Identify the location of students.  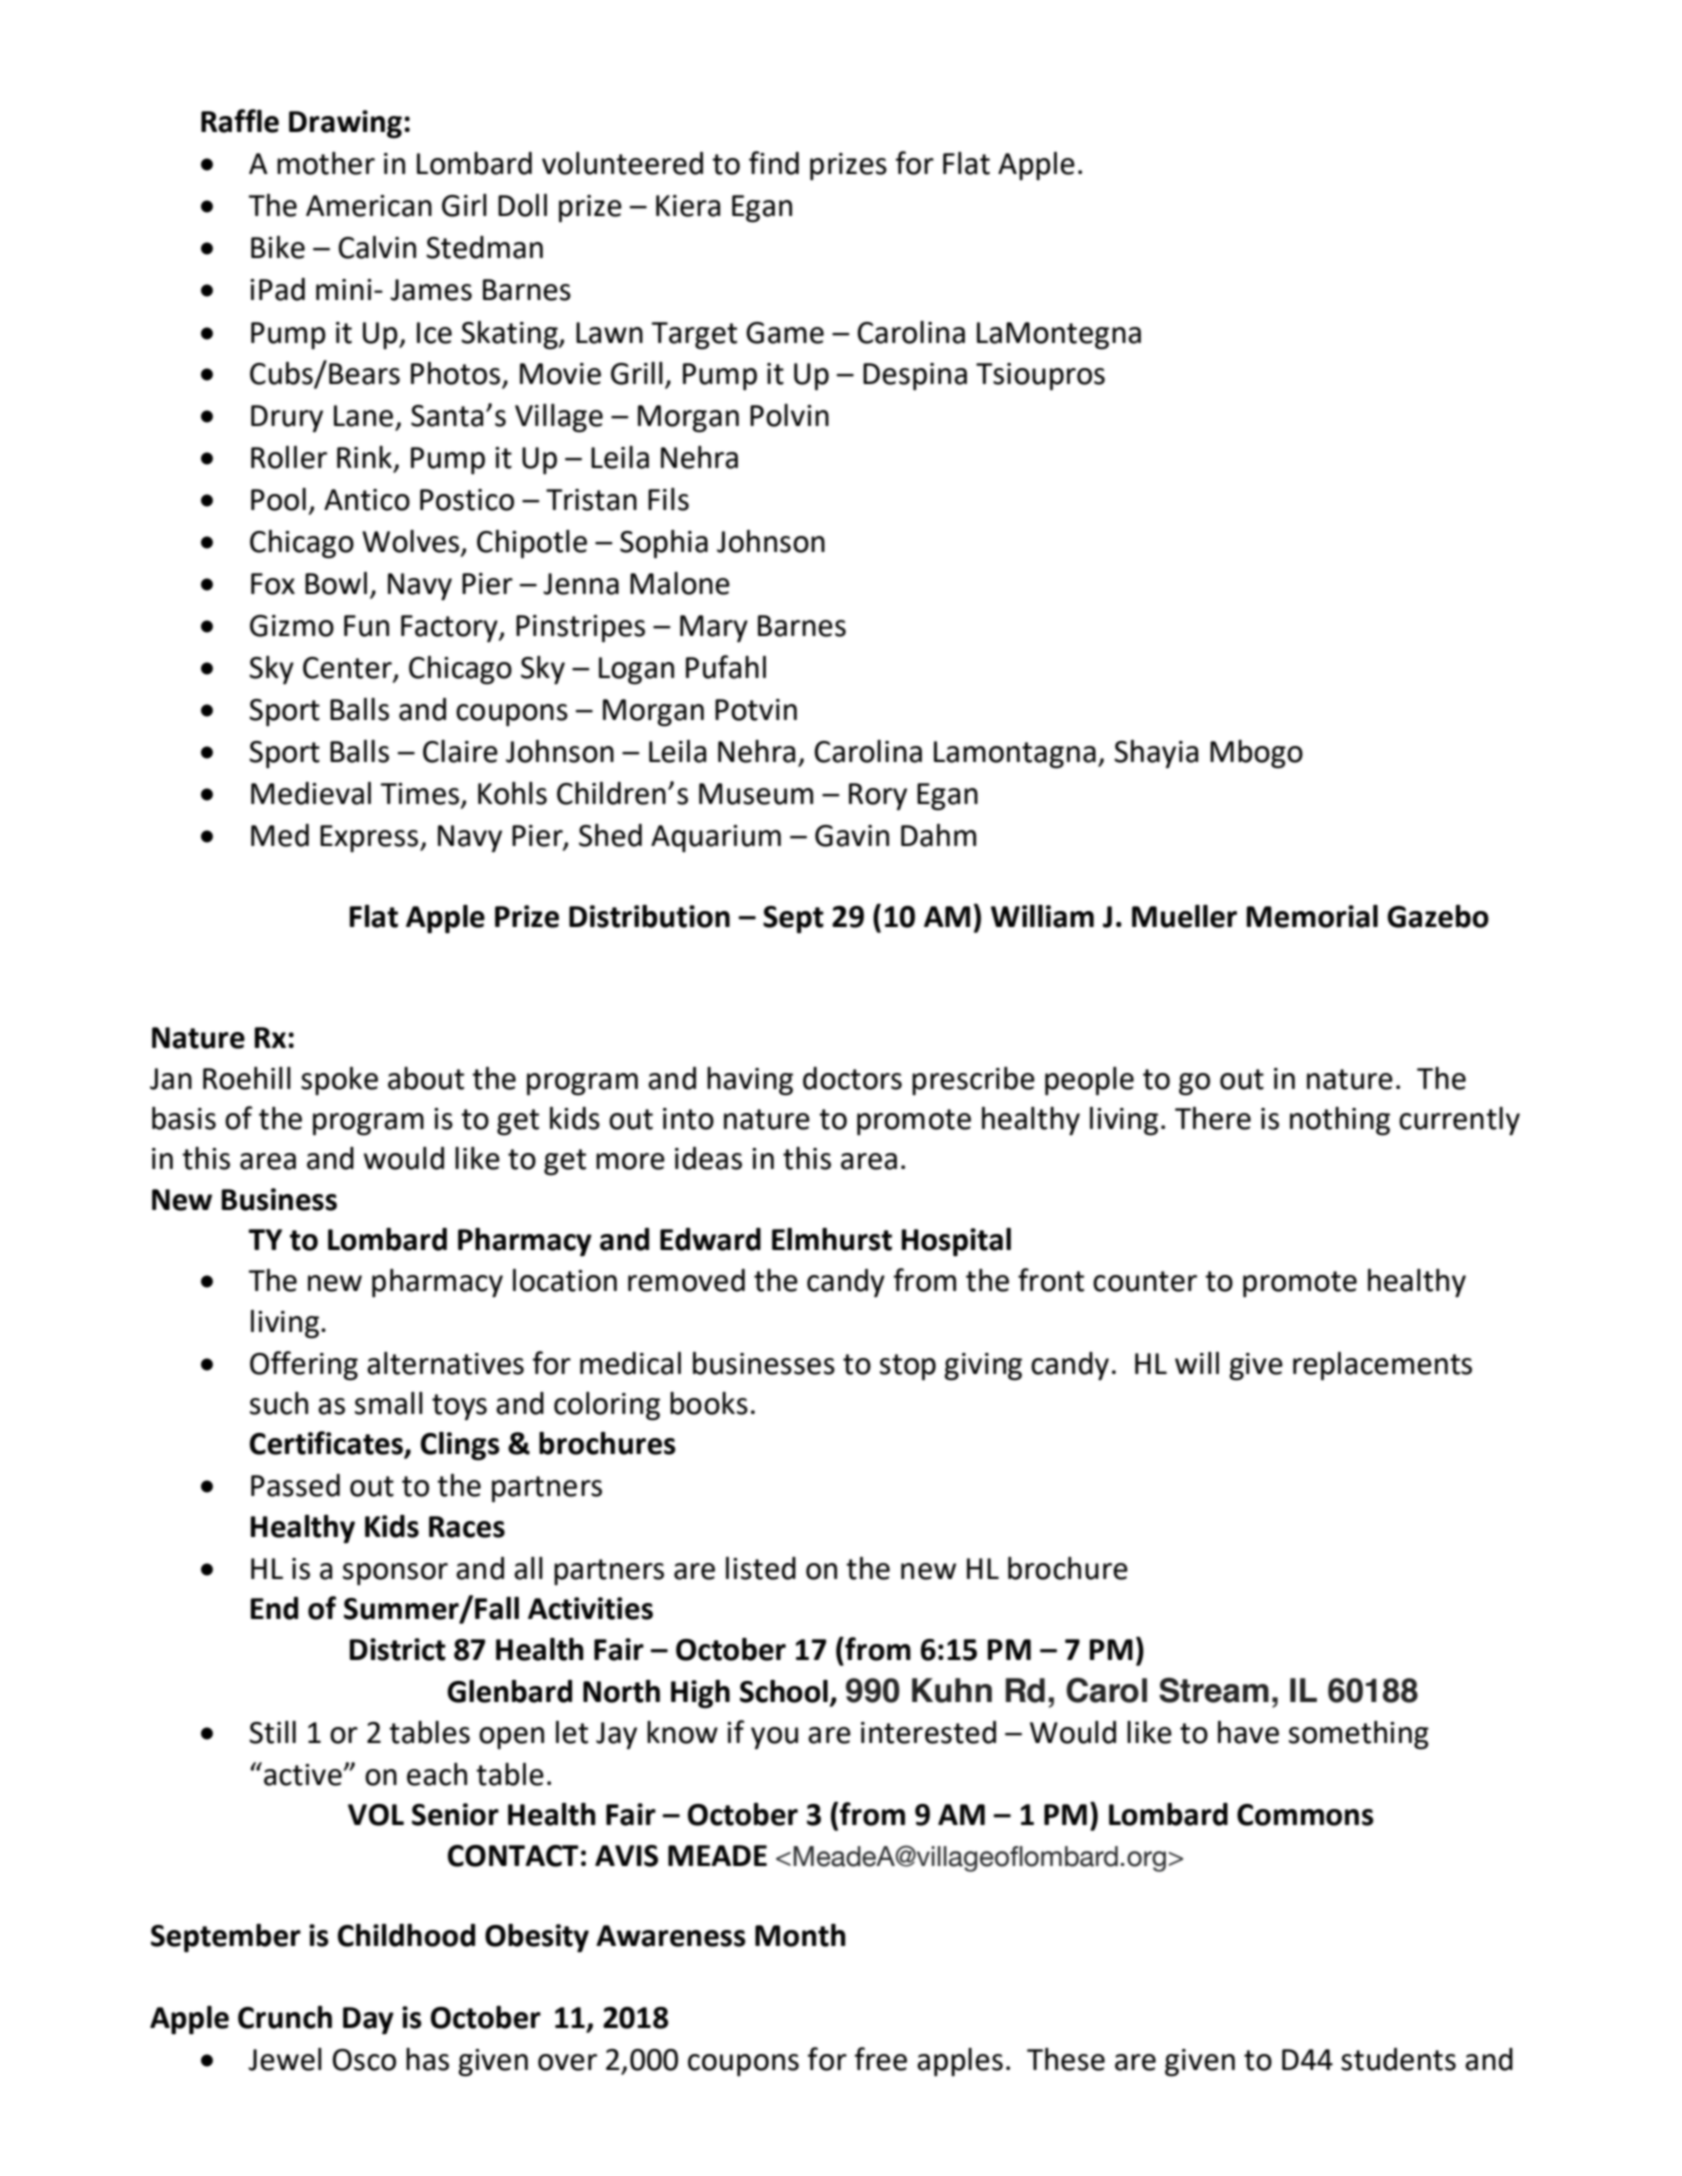
(1398, 2059).
